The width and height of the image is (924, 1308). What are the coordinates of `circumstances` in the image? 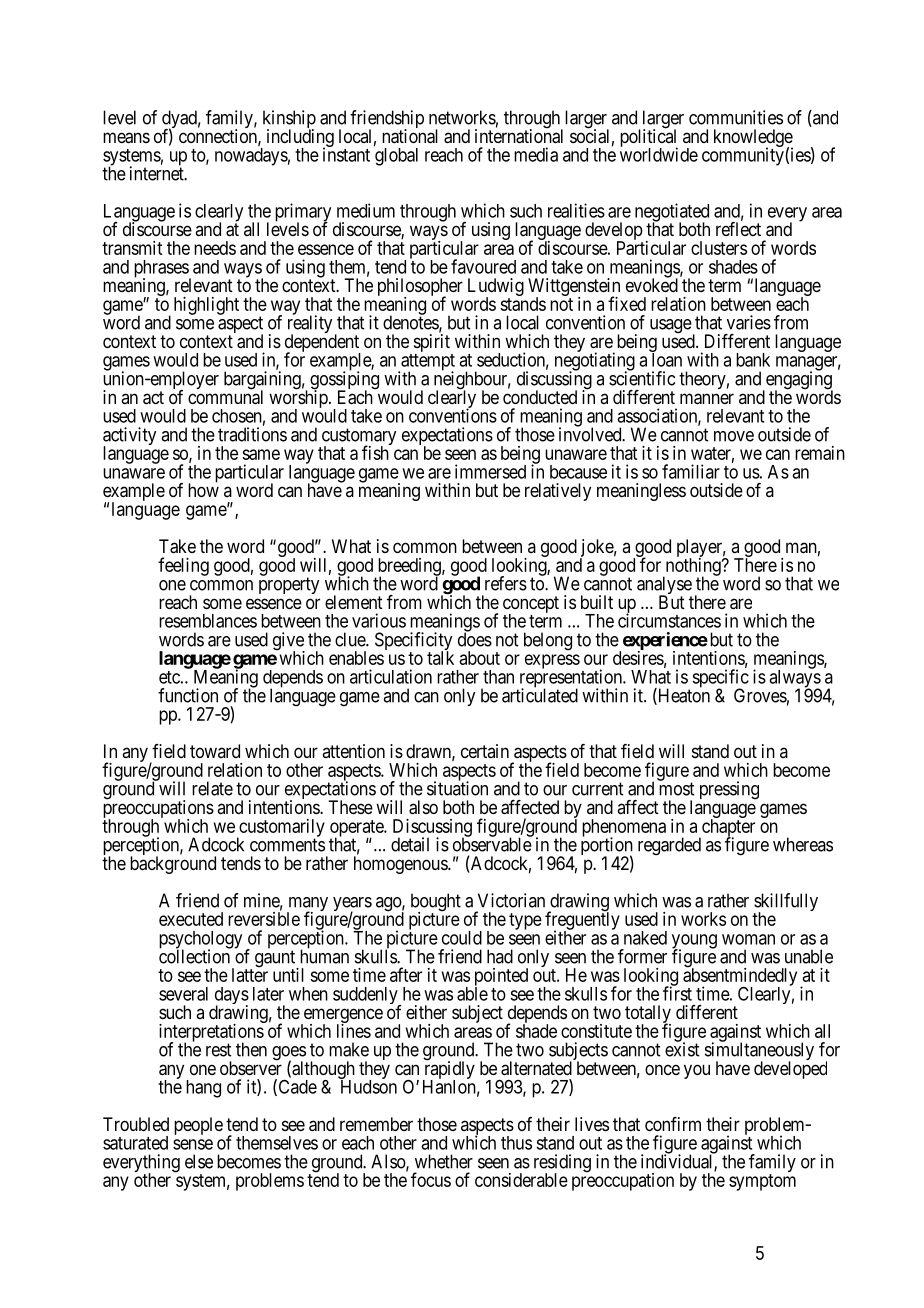 It's located at (669, 620).
